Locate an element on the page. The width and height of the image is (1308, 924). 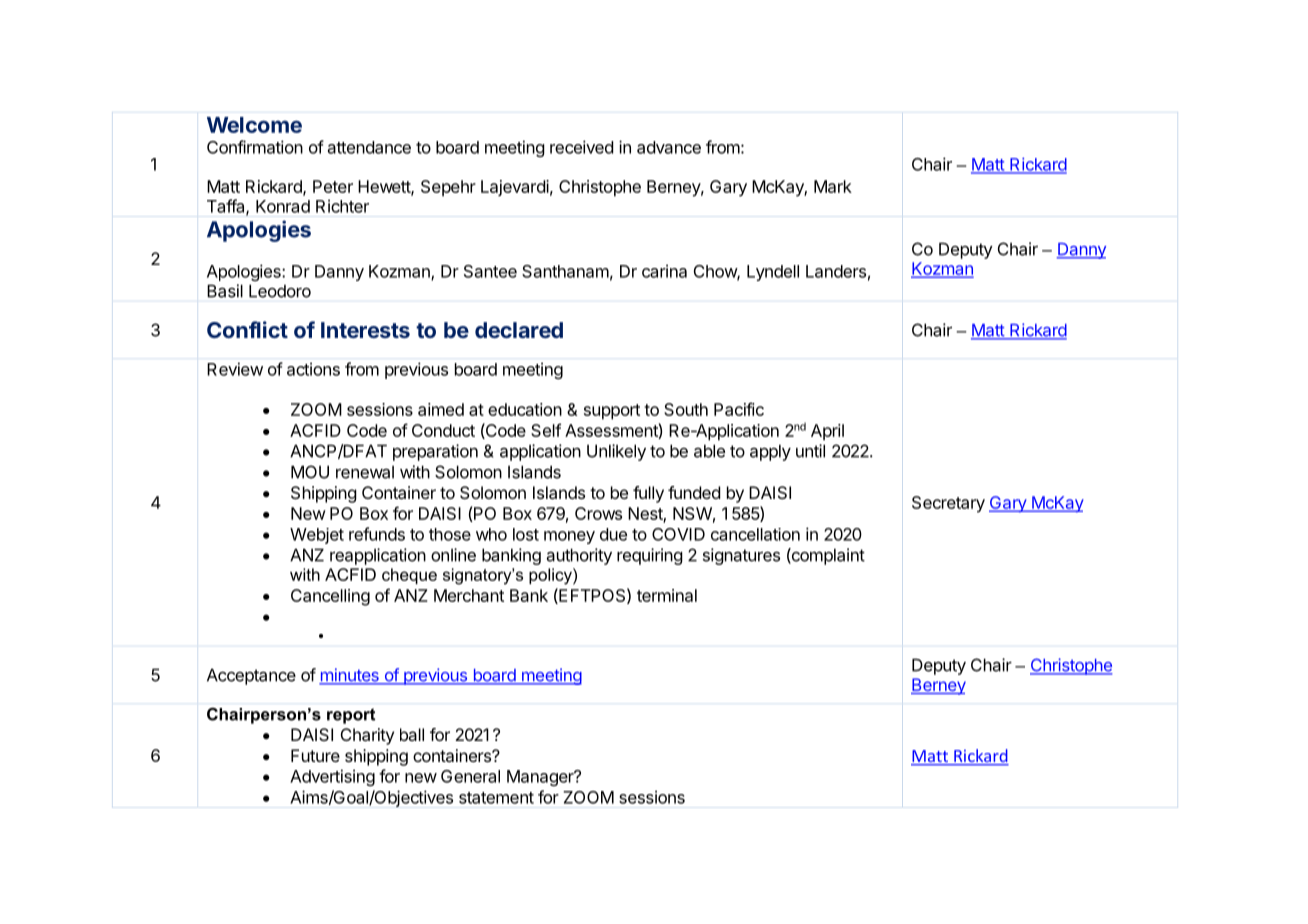
Advertising is located at coordinates (332, 777).
